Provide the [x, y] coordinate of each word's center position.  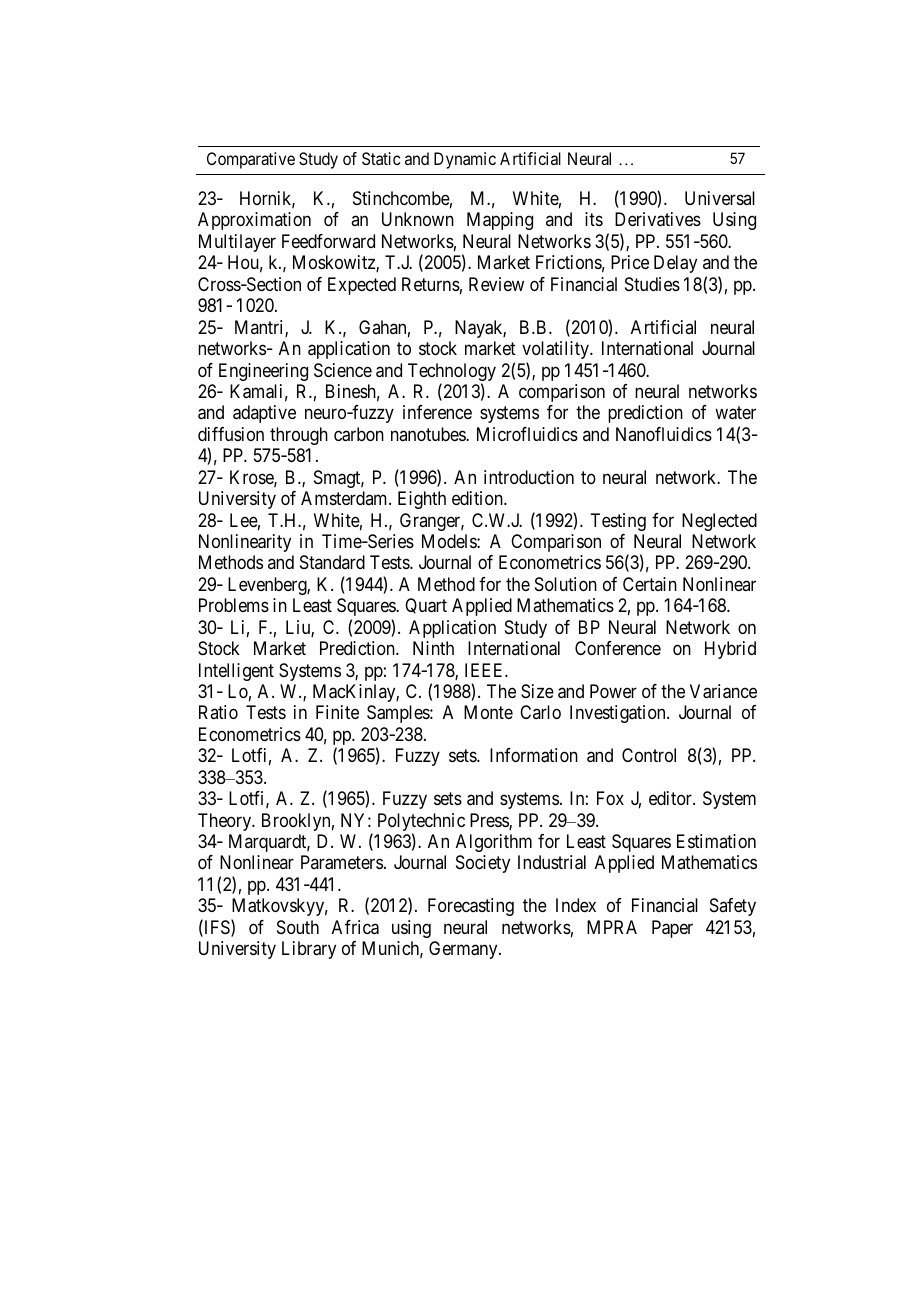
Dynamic [465, 160]
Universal [720, 198]
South [298, 927]
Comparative [251, 160]
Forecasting [471, 907]
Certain [650, 584]
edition [478, 498]
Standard [332, 562]
